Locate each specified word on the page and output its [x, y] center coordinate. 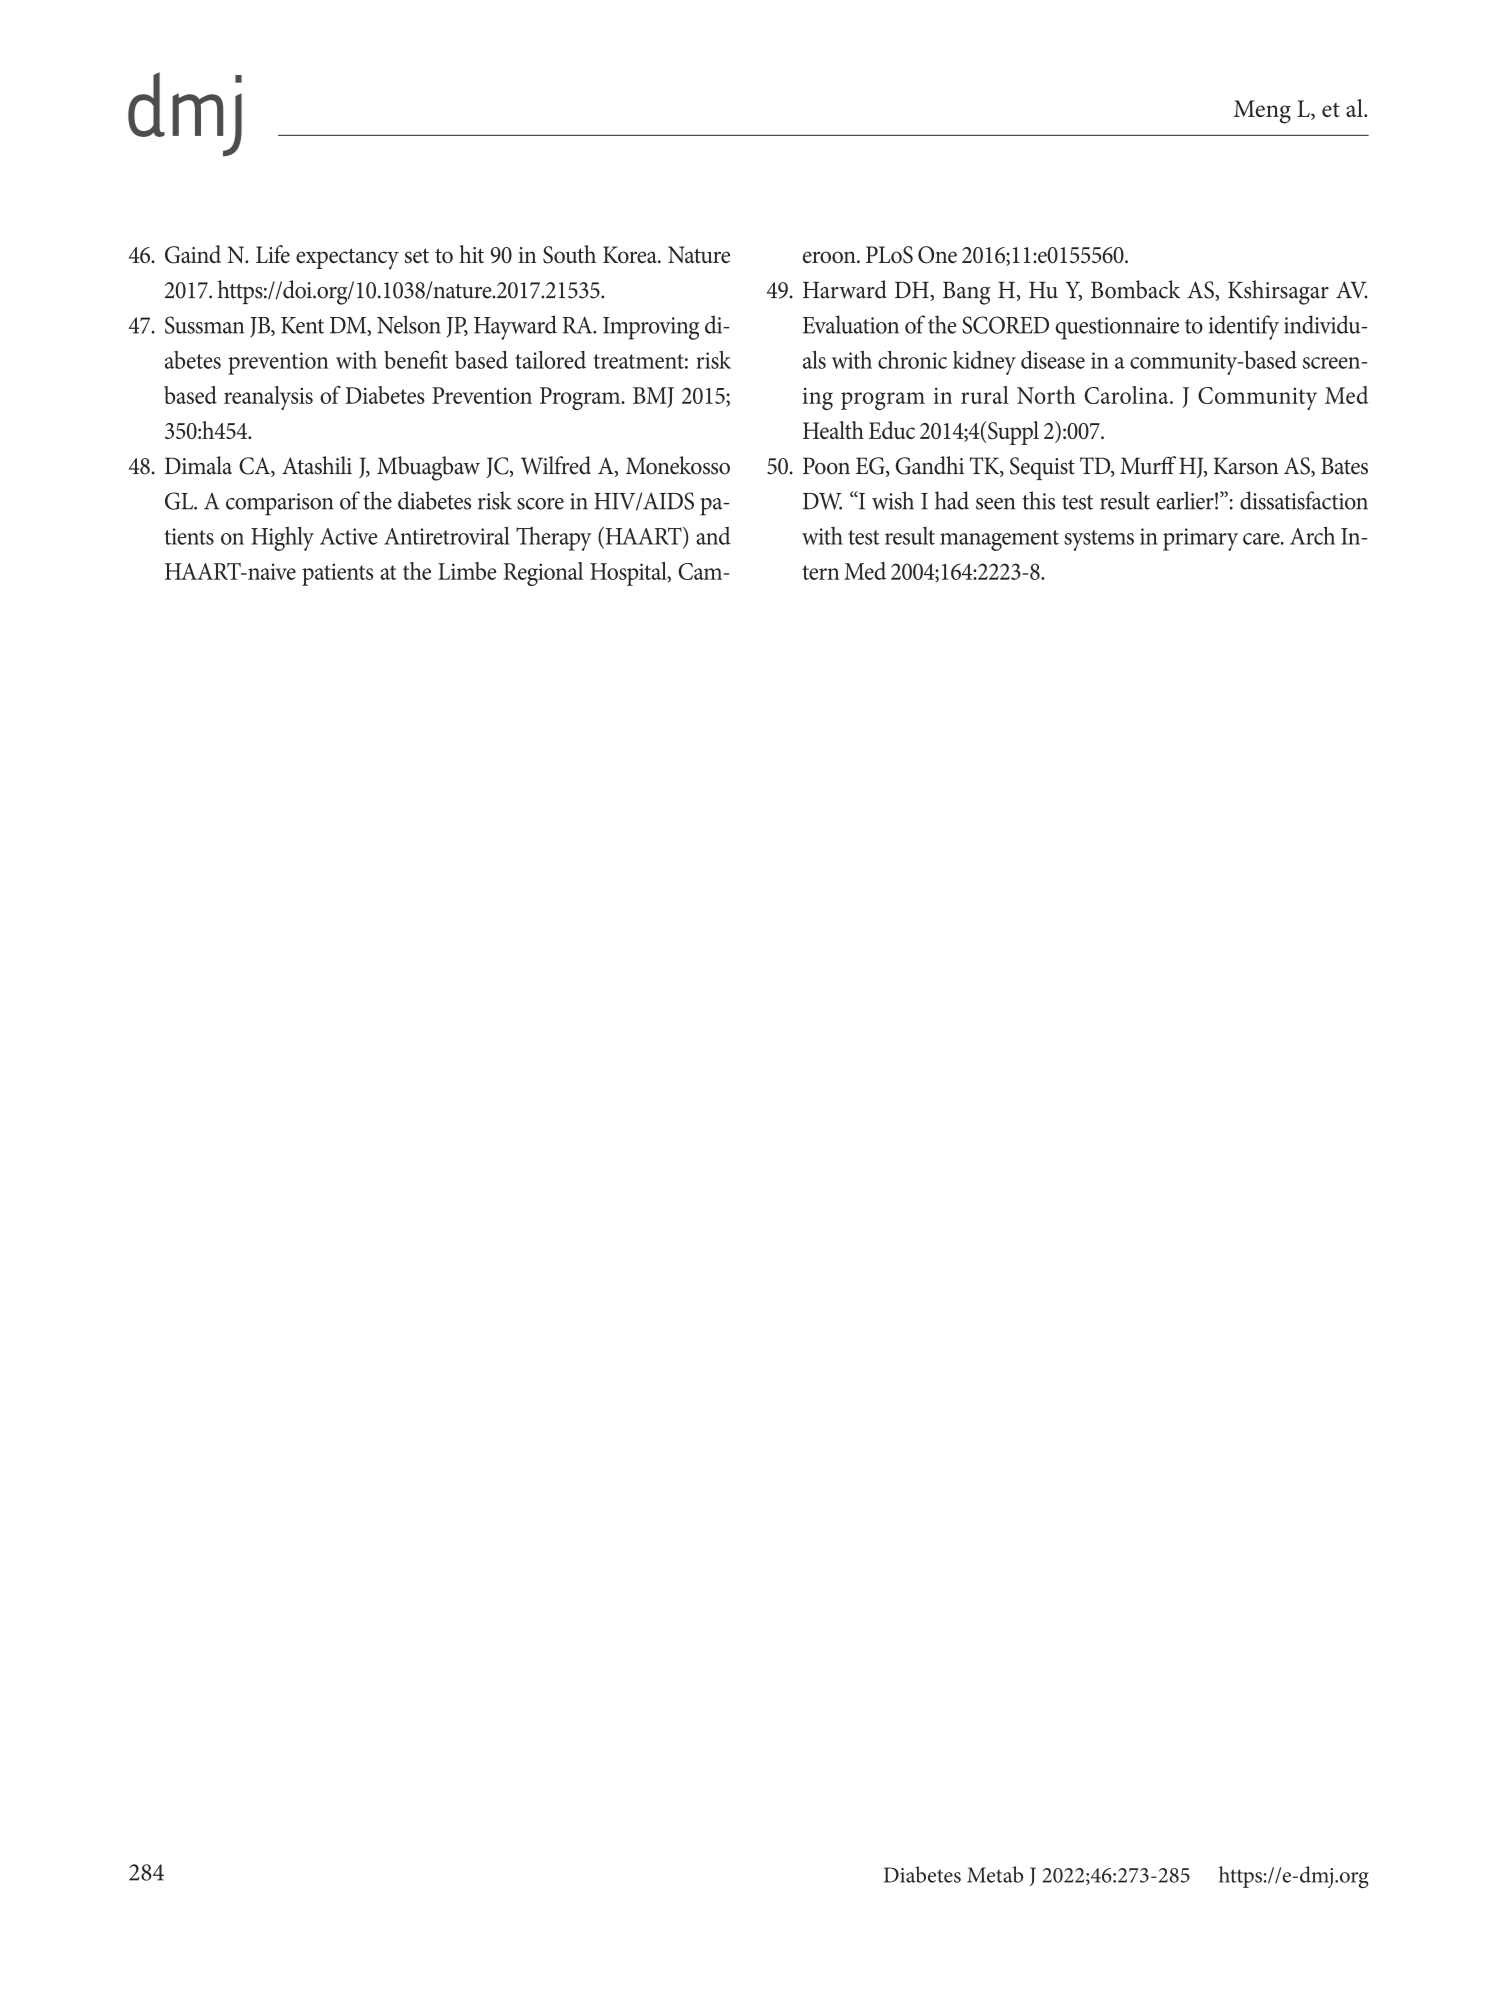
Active [348, 536]
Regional [543, 574]
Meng [1262, 112]
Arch [1312, 535]
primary [1200, 539]
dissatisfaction [1304, 500]
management [999, 540]
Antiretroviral [447, 535]
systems [1099, 540]
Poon [826, 466]
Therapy [554, 538]
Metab [995, 1874]
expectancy [347, 259]
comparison [280, 504]
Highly [282, 538]
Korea [631, 254]
